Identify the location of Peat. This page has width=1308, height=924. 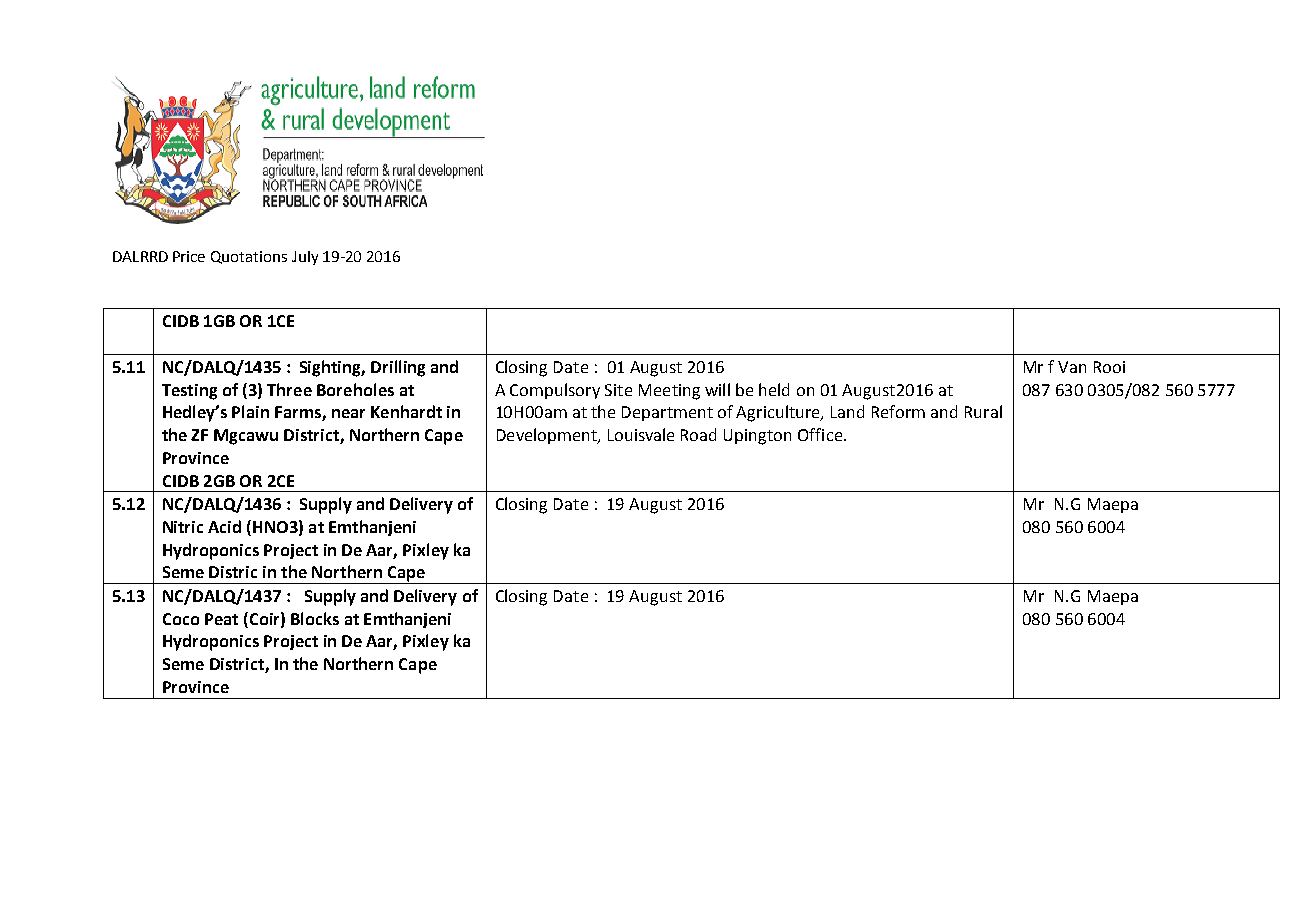
(221, 619).
